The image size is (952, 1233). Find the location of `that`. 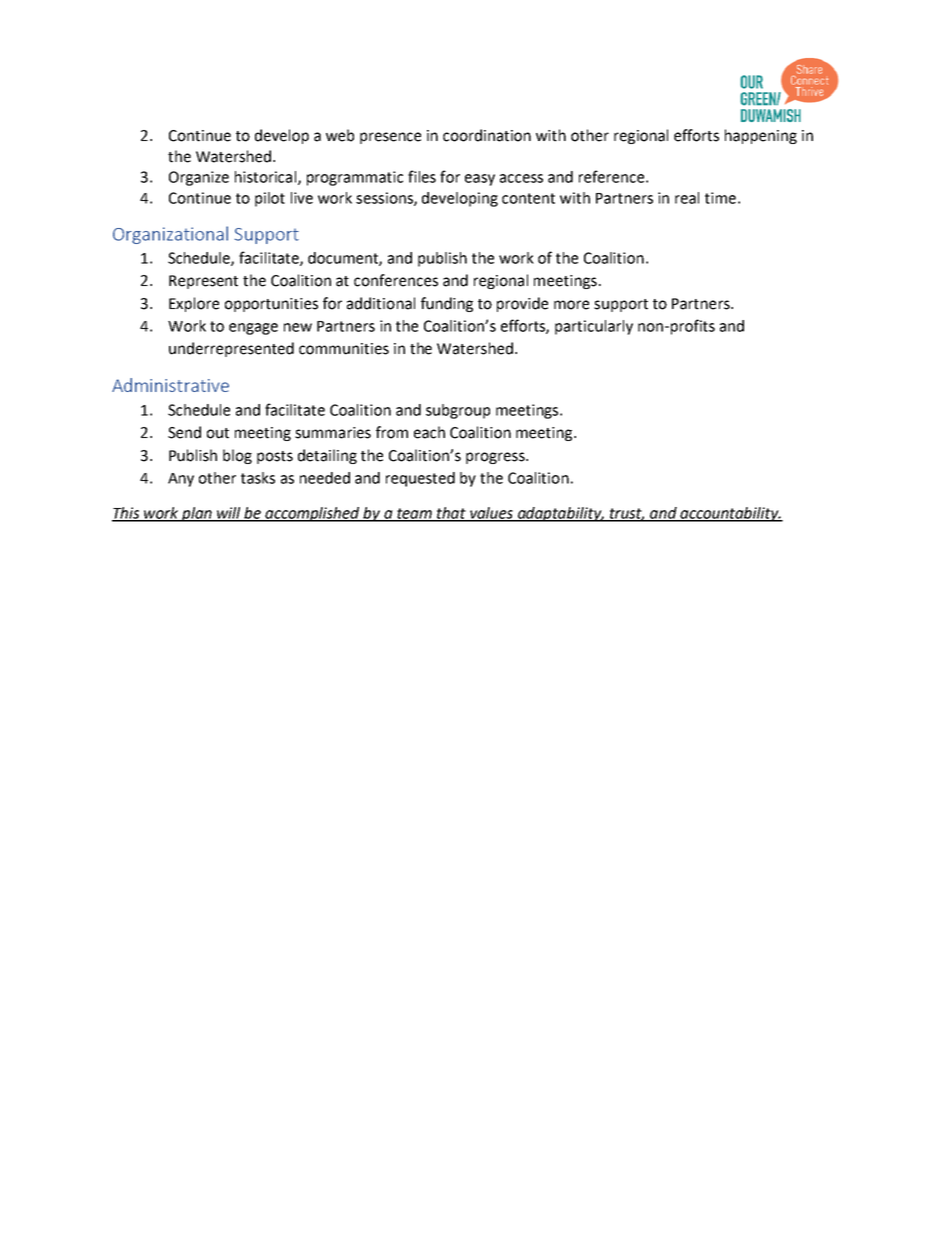

that is located at coordinates (451, 514).
